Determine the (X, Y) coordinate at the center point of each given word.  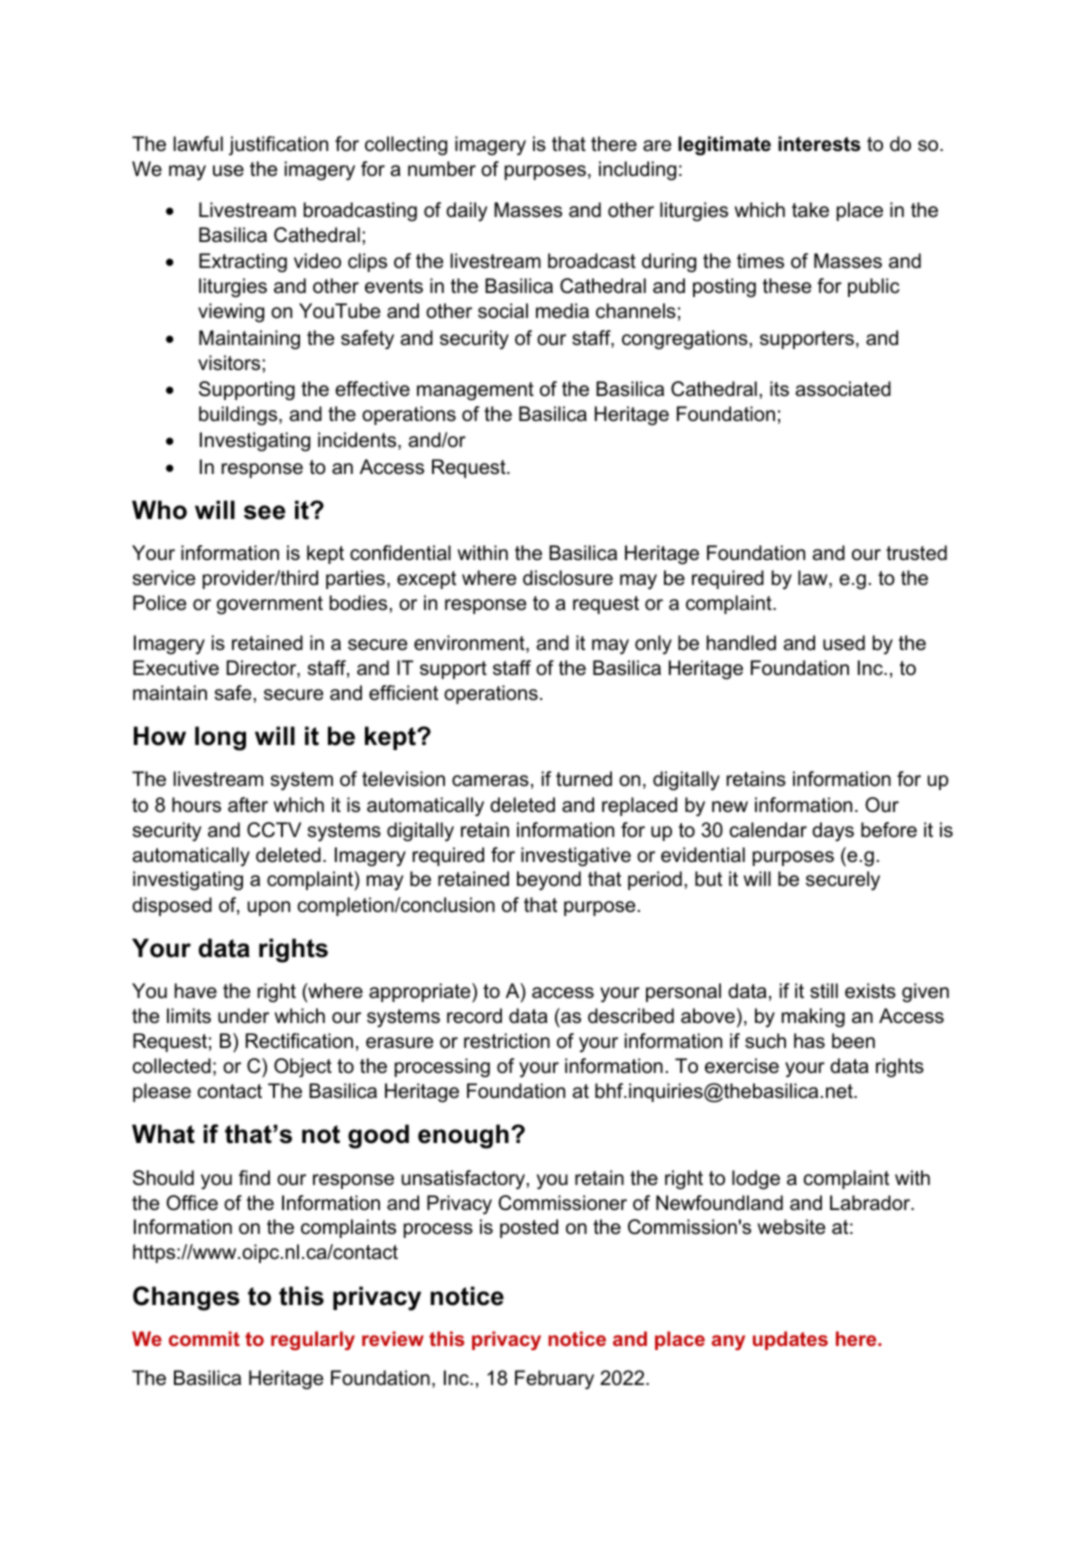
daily (466, 211)
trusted (916, 553)
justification (278, 145)
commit (204, 1338)
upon (268, 908)
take (810, 210)
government (270, 605)
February (554, 1380)
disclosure (568, 578)
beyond (549, 881)
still (824, 991)
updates (790, 1340)
